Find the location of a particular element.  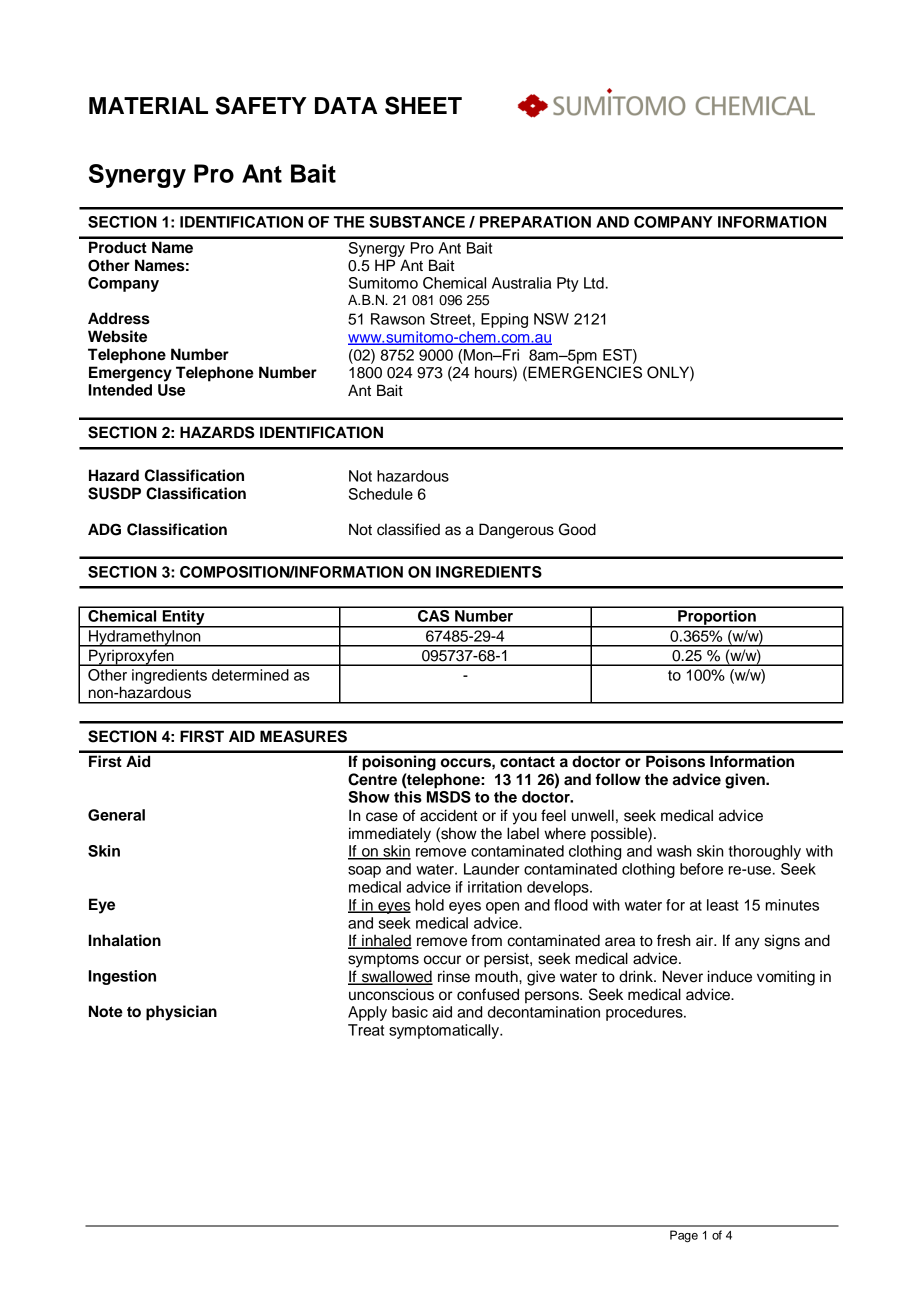

Inhalation is located at coordinates (125, 940).
